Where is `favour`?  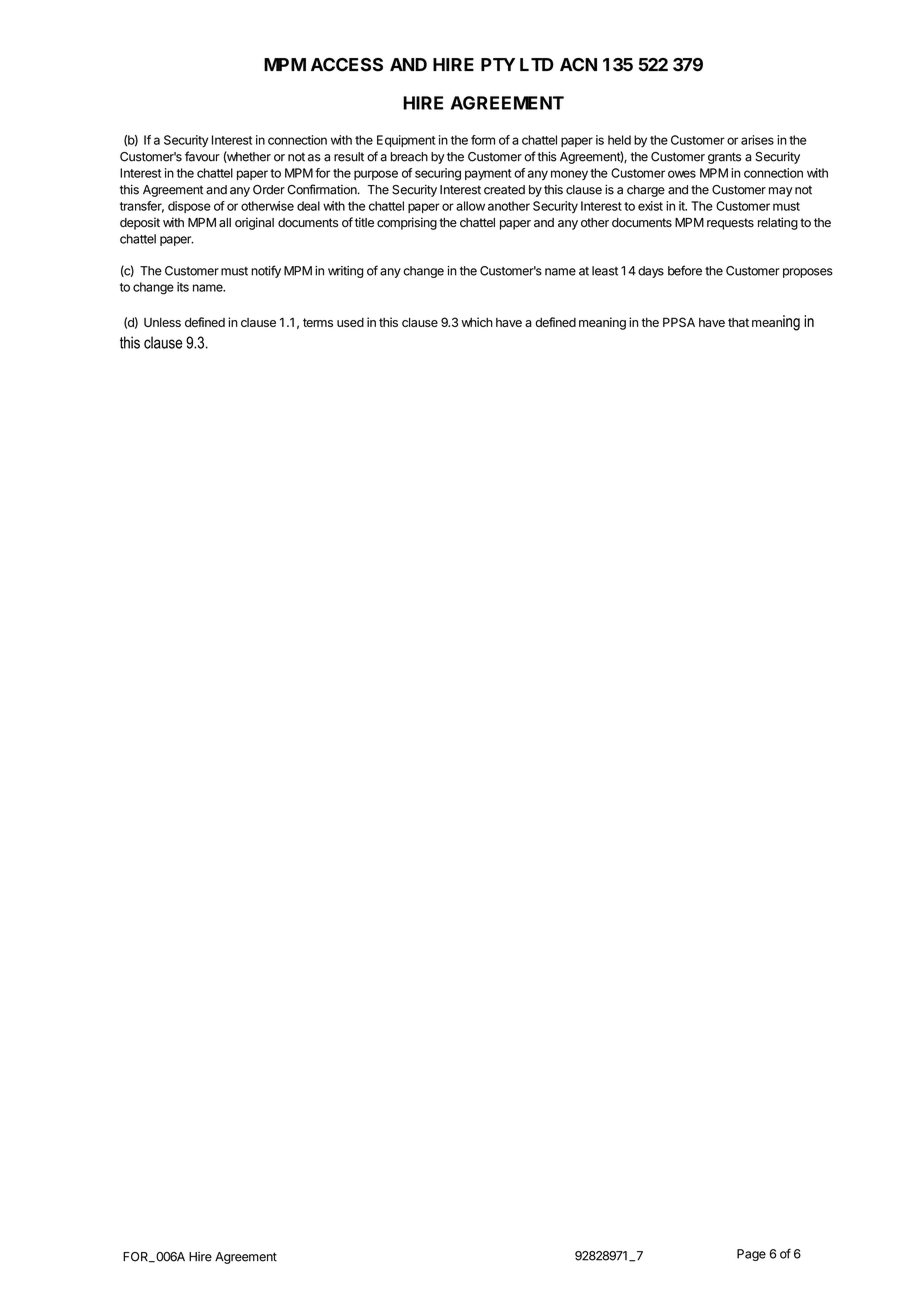
favour is located at coordinates (202, 156).
